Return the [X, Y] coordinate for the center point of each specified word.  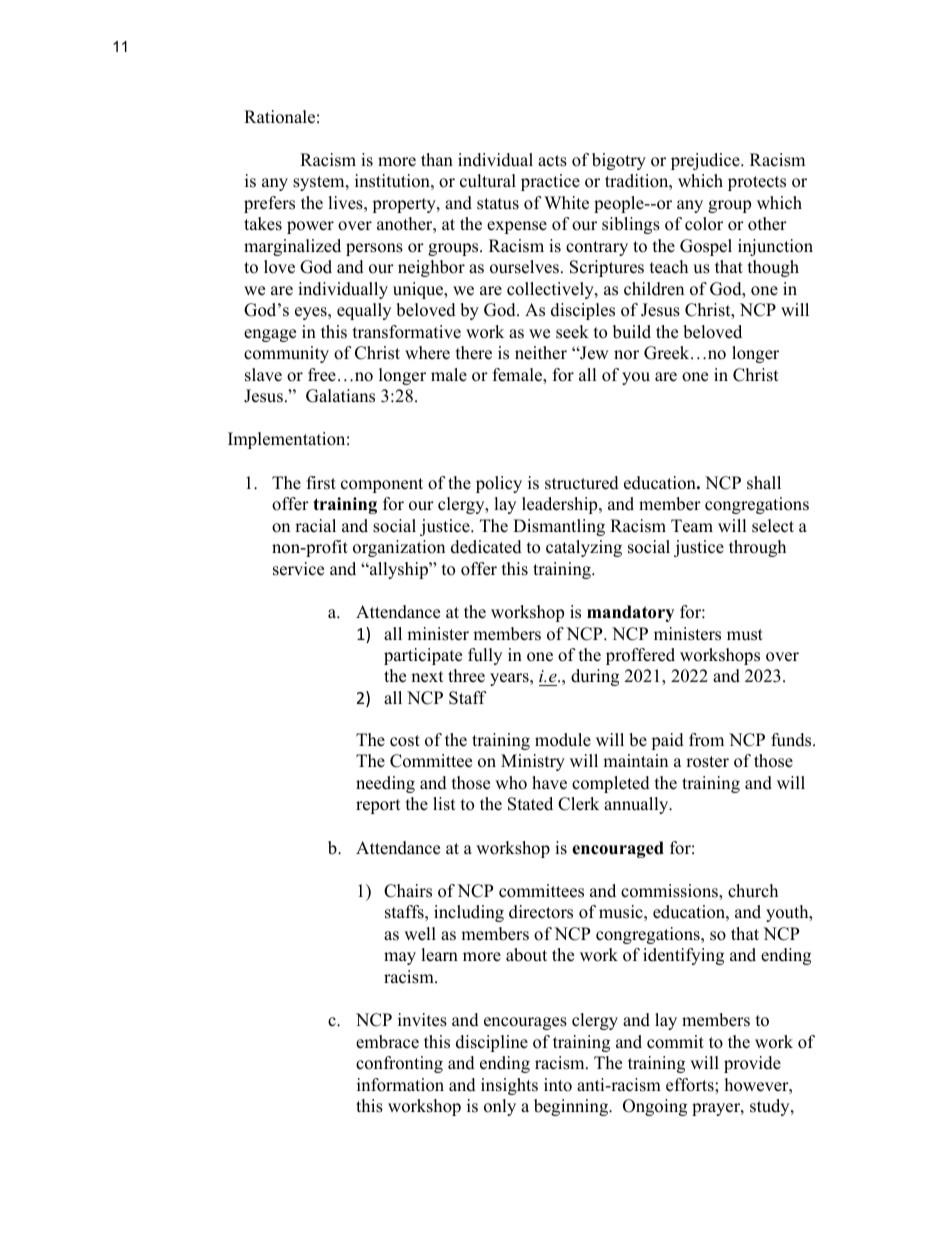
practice [550, 182]
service [298, 569]
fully [485, 656]
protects [757, 183]
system [320, 183]
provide [752, 1064]
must [745, 635]
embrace [387, 1042]
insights [509, 1086]
